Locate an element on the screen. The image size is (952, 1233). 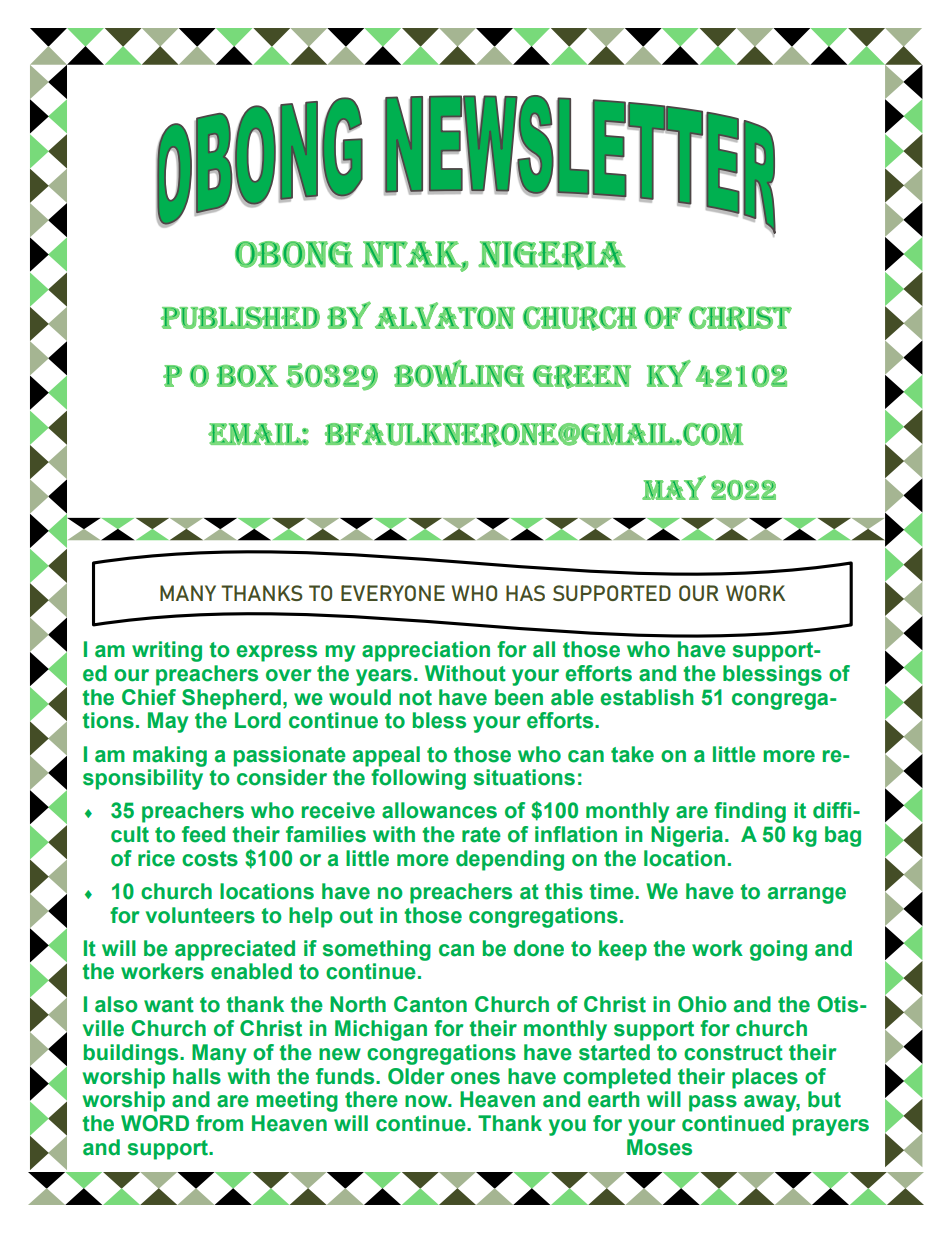
HAS is located at coordinates (525, 593).
